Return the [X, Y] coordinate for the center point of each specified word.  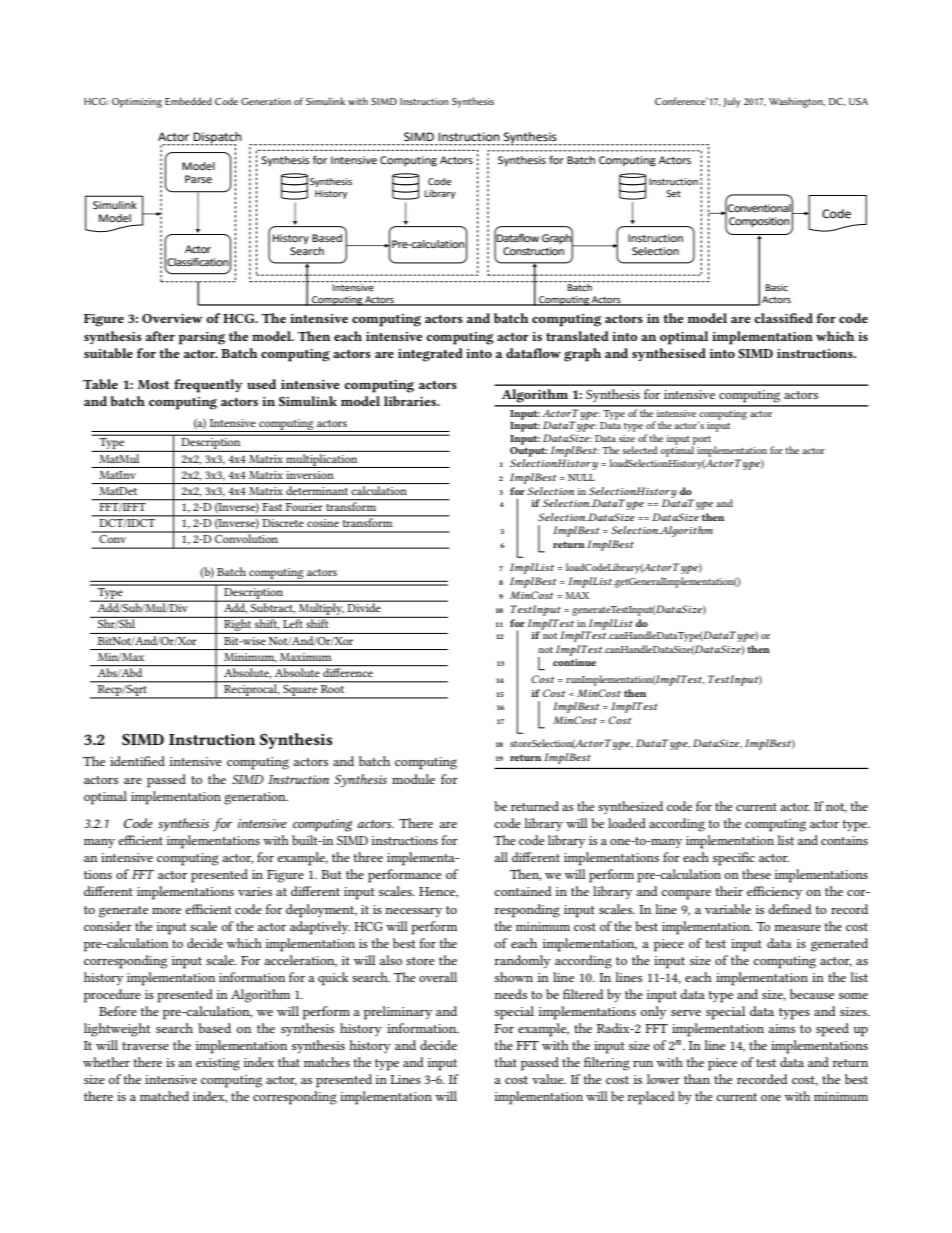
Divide [364, 606]
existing [218, 1064]
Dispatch [216, 139]
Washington [797, 102]
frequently [208, 386]
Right [238, 625]
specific [734, 859]
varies [255, 891]
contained [523, 891]
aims [781, 1028]
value [549, 1079]
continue [574, 662]
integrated [430, 355]
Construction [533, 251]
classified [783, 318]
